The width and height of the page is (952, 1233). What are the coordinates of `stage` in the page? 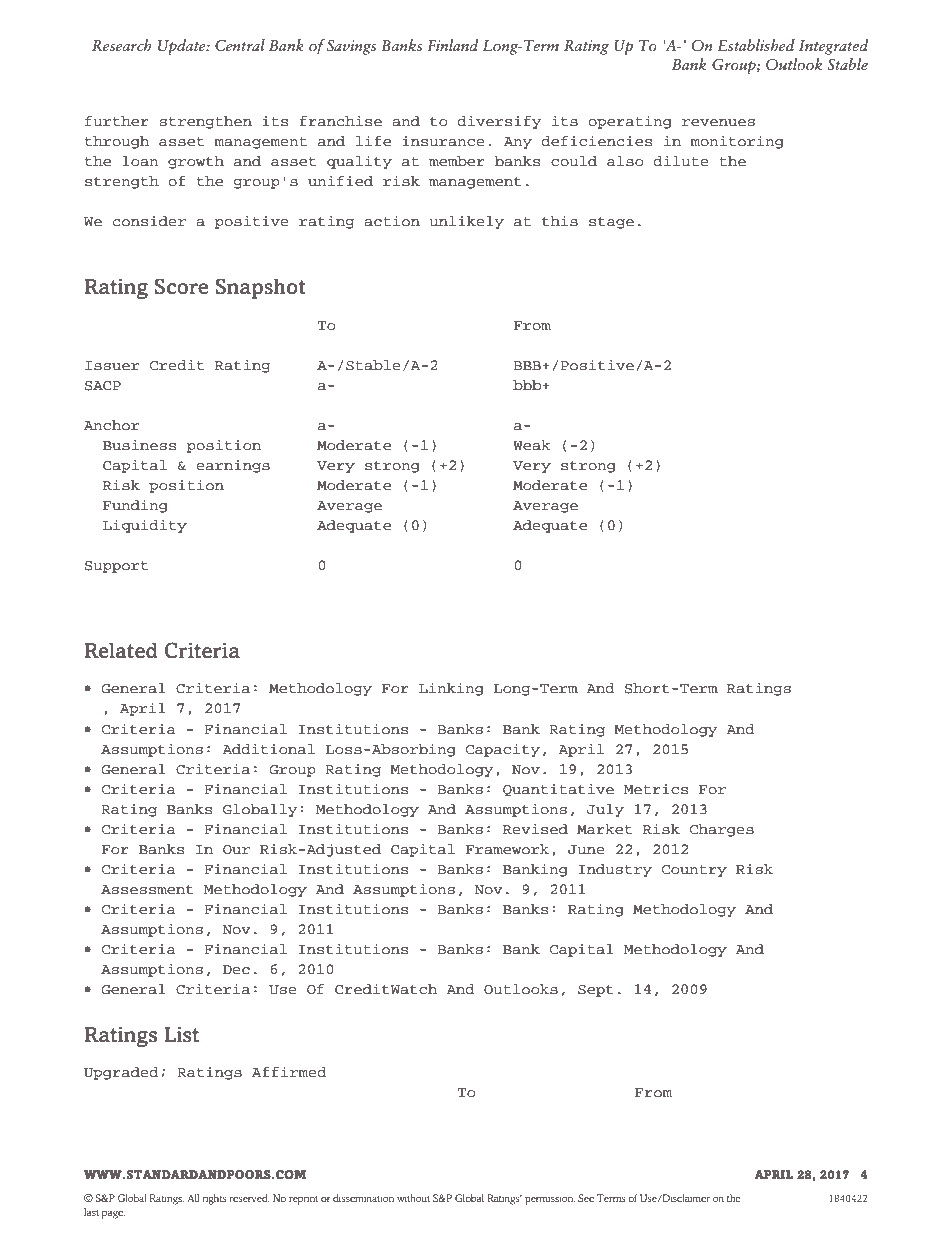 It's located at (611, 223).
